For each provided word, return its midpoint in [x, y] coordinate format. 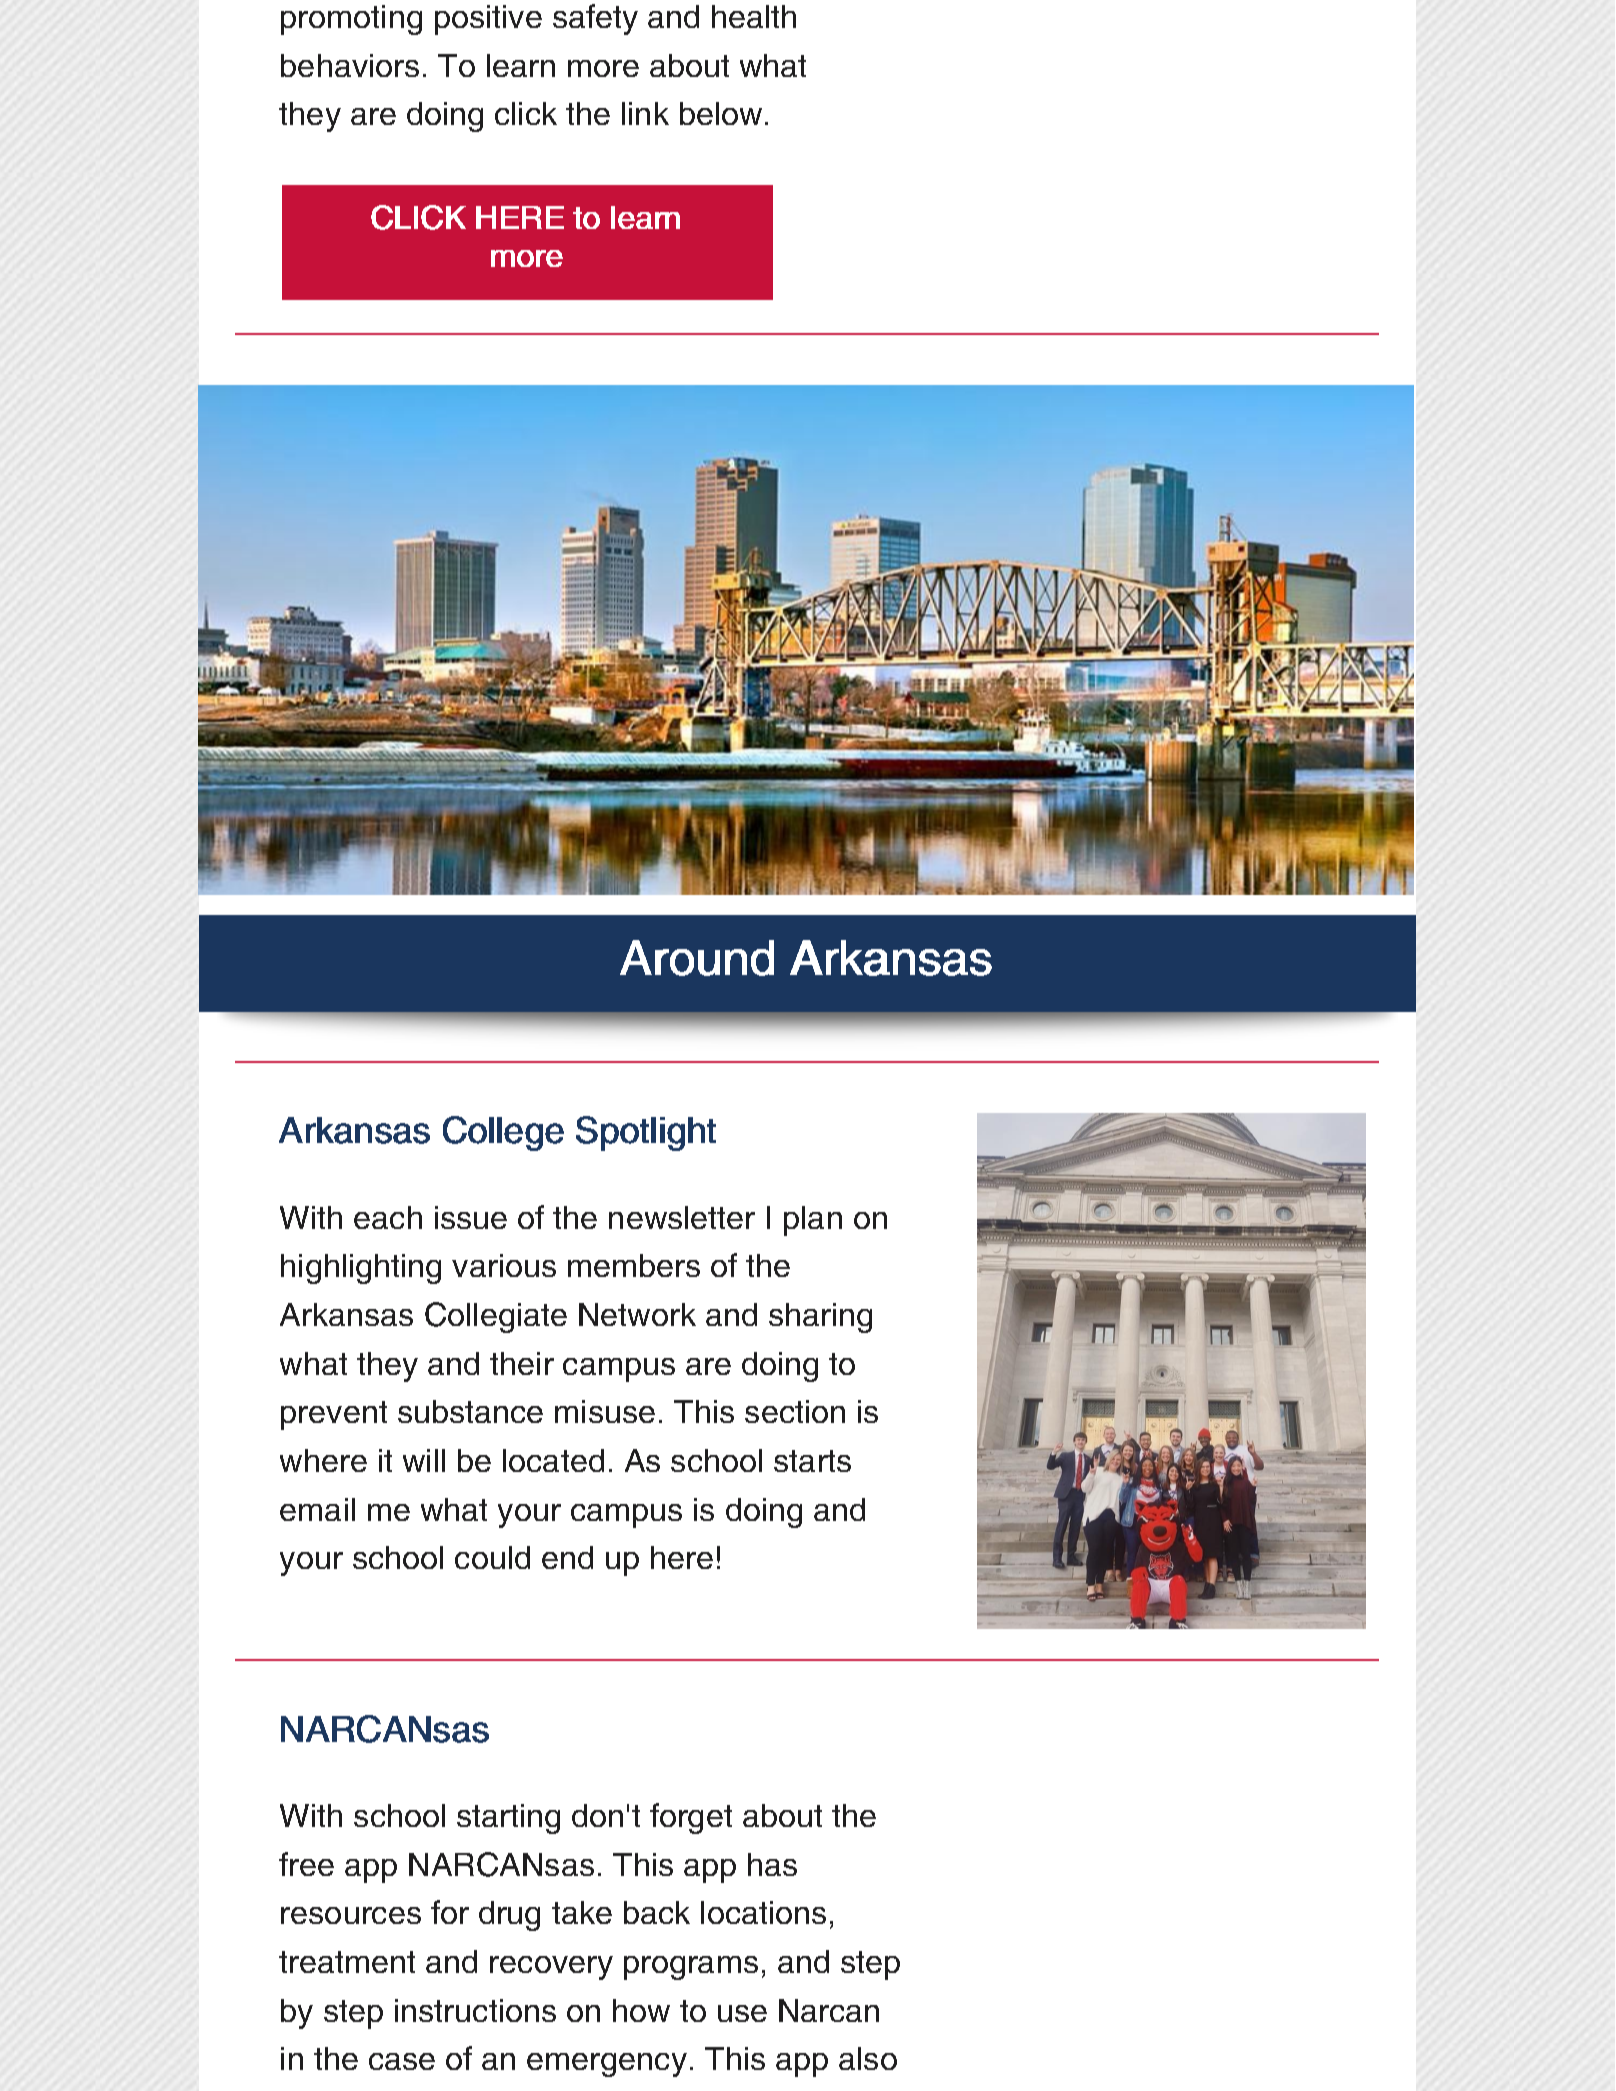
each [388, 1217]
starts [812, 1461]
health [754, 16]
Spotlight [646, 1133]
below [721, 113]
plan [813, 1221]
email [317, 1509]
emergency [607, 2065]
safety [595, 19]
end [567, 1557]
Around [697, 958]
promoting [351, 20]
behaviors [350, 65]
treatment [347, 1962]
